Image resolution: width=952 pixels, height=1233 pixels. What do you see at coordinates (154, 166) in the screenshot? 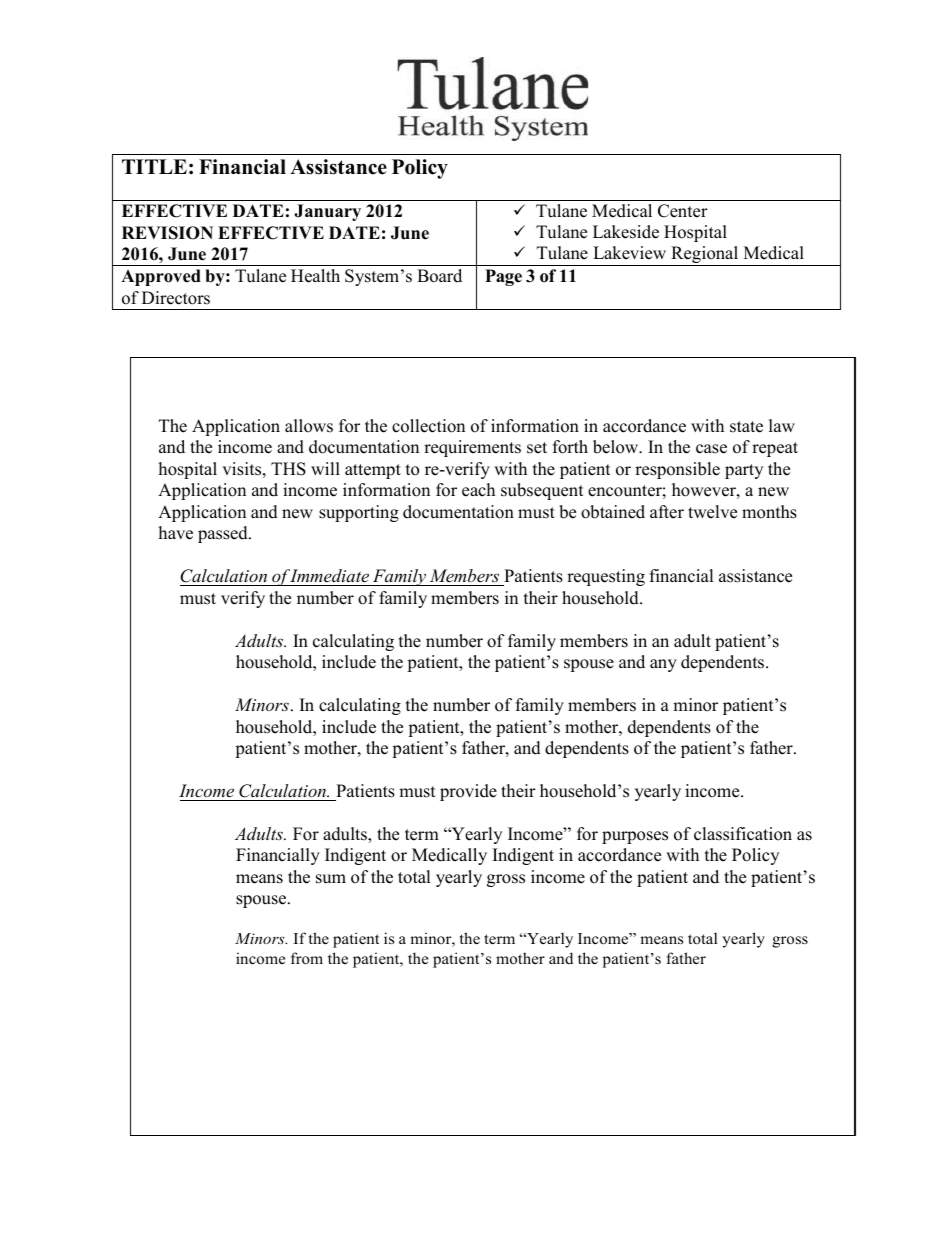
I see `TITLE` at bounding box center [154, 166].
